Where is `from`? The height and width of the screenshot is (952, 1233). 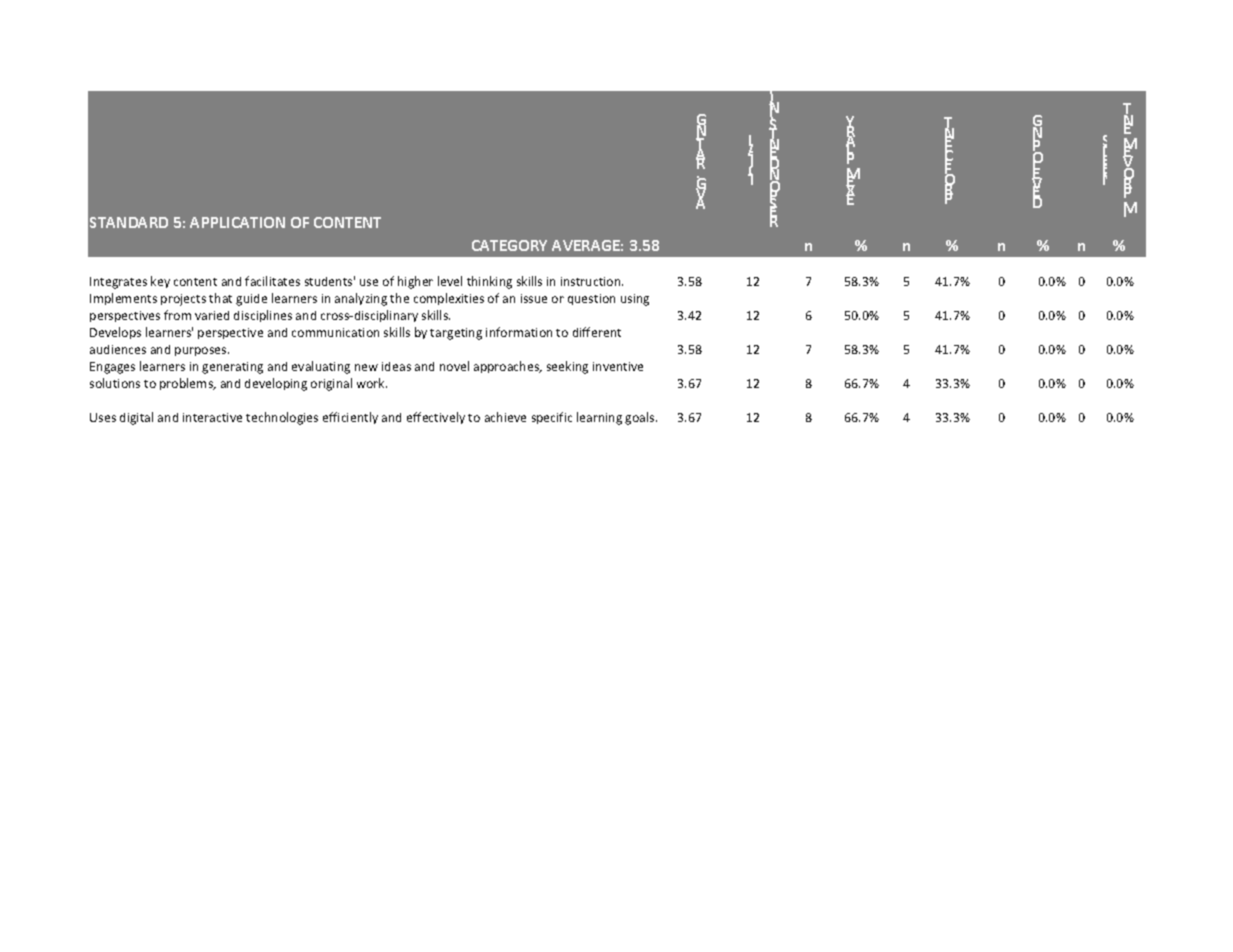
from is located at coordinates (177, 315).
